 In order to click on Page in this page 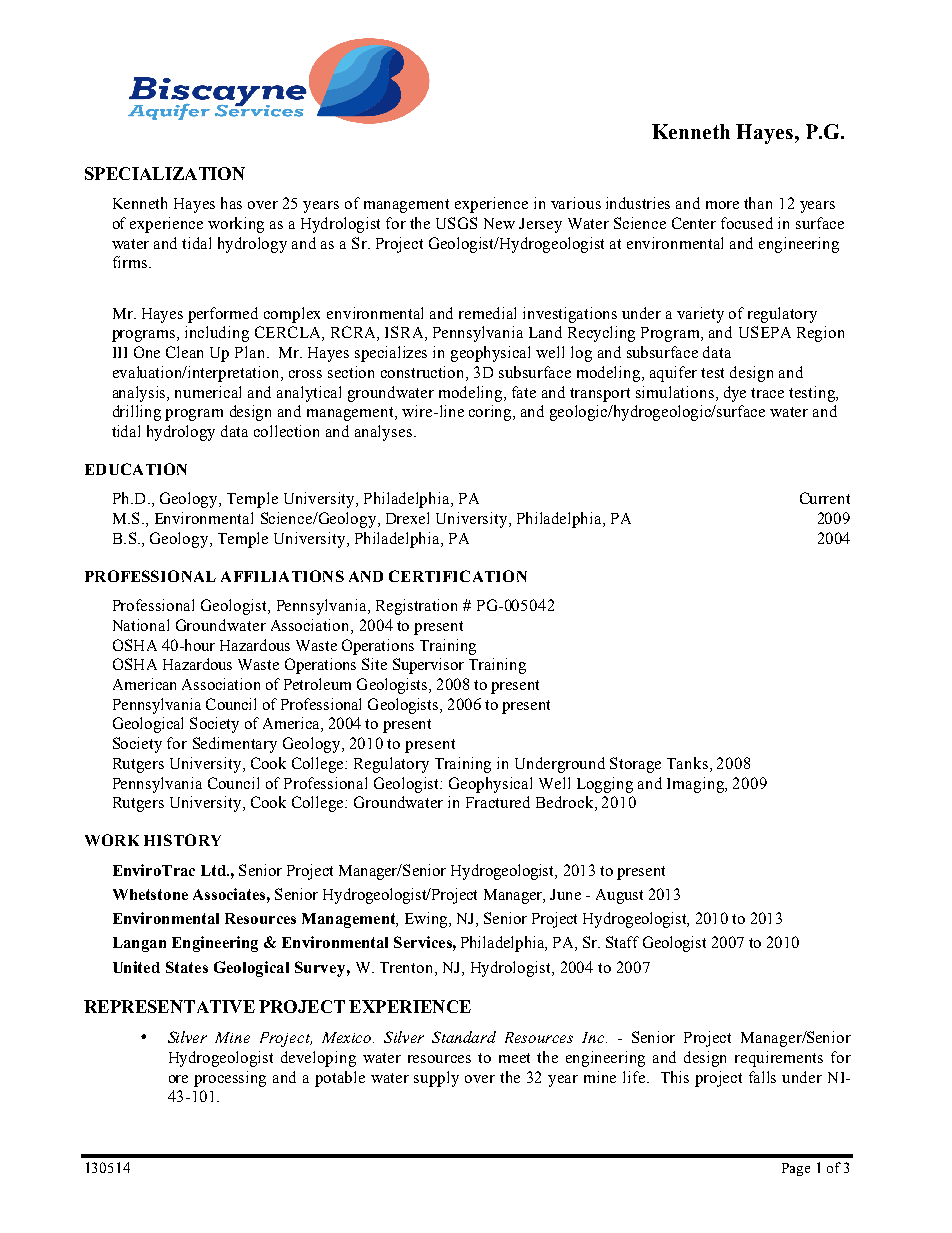, I will do `click(796, 1169)`.
